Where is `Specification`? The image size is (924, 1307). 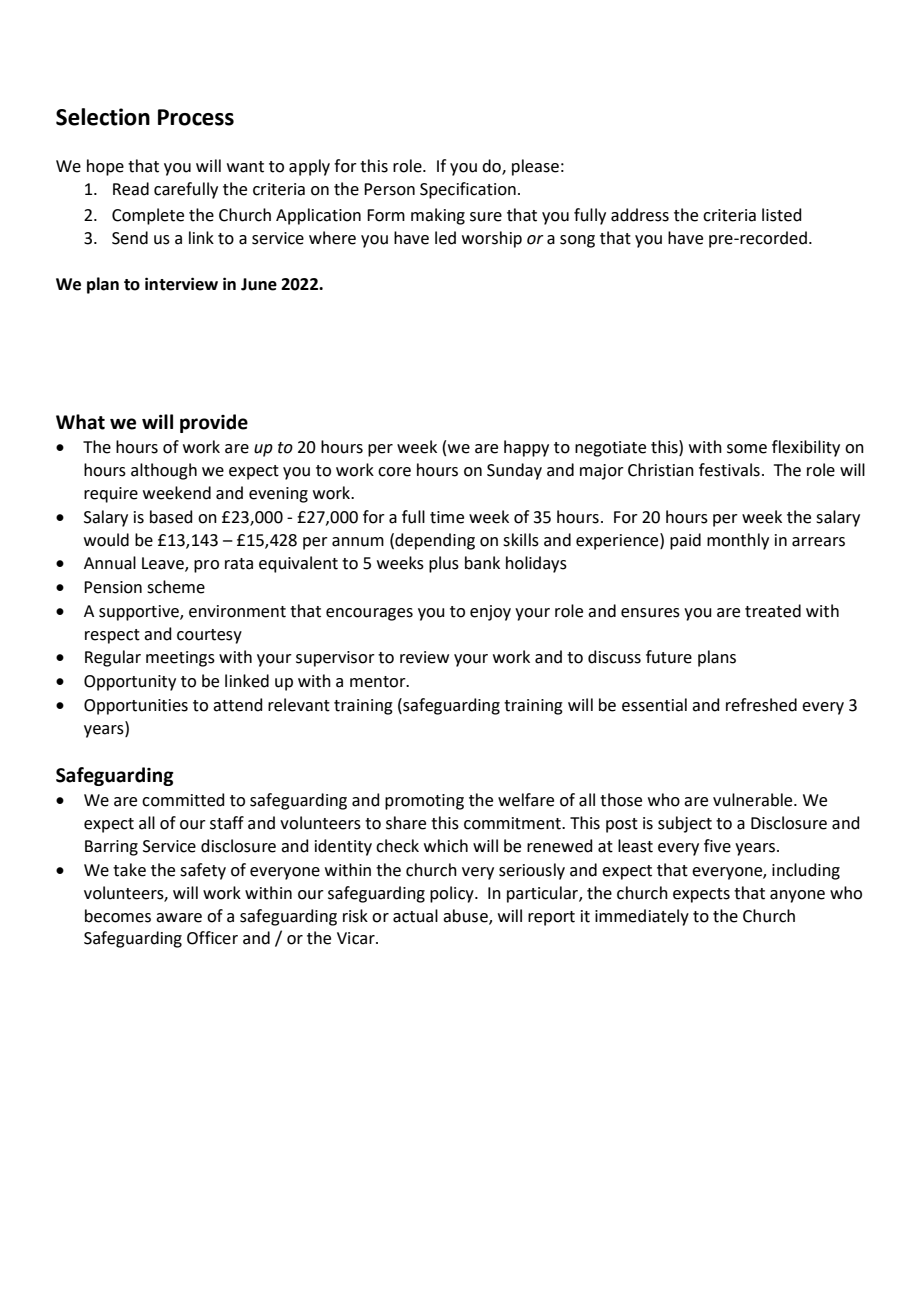 Specification is located at coordinates (468, 190).
